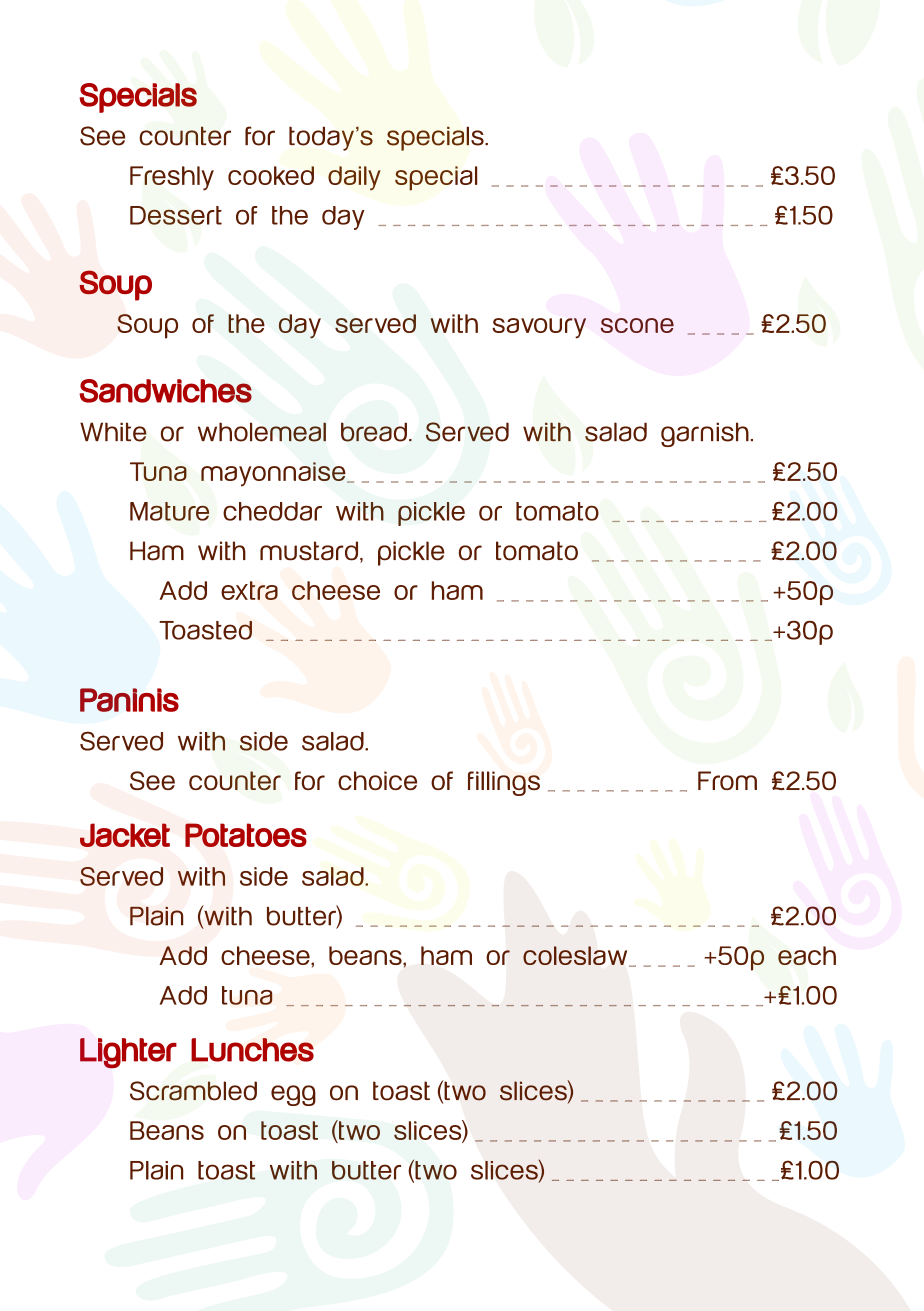 This document has width=924, height=1311. Describe the element at coordinates (354, 178) in the document. I see `daily` at that location.
